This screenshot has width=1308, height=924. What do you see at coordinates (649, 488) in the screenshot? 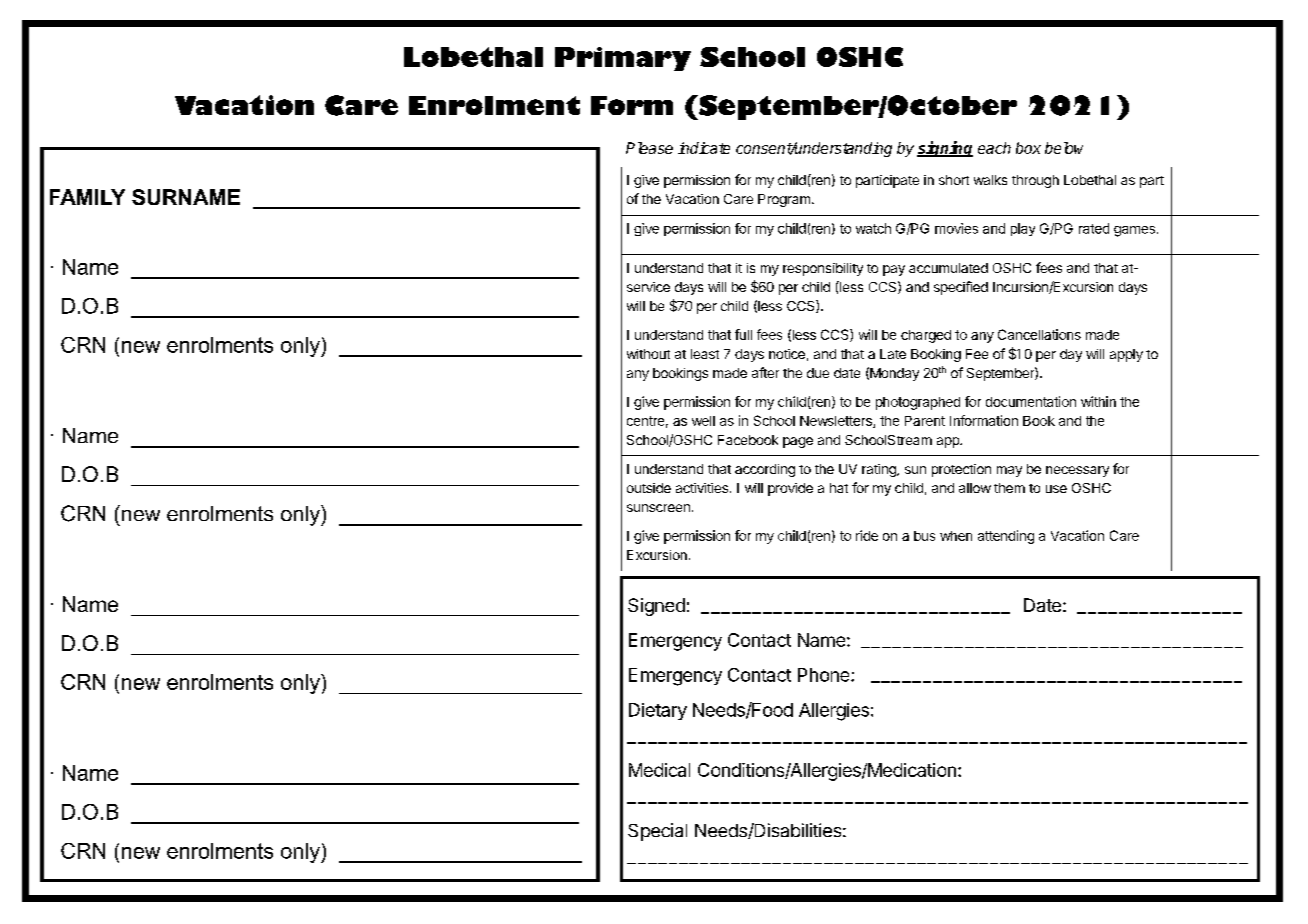
I see `outside` at bounding box center [649, 488].
